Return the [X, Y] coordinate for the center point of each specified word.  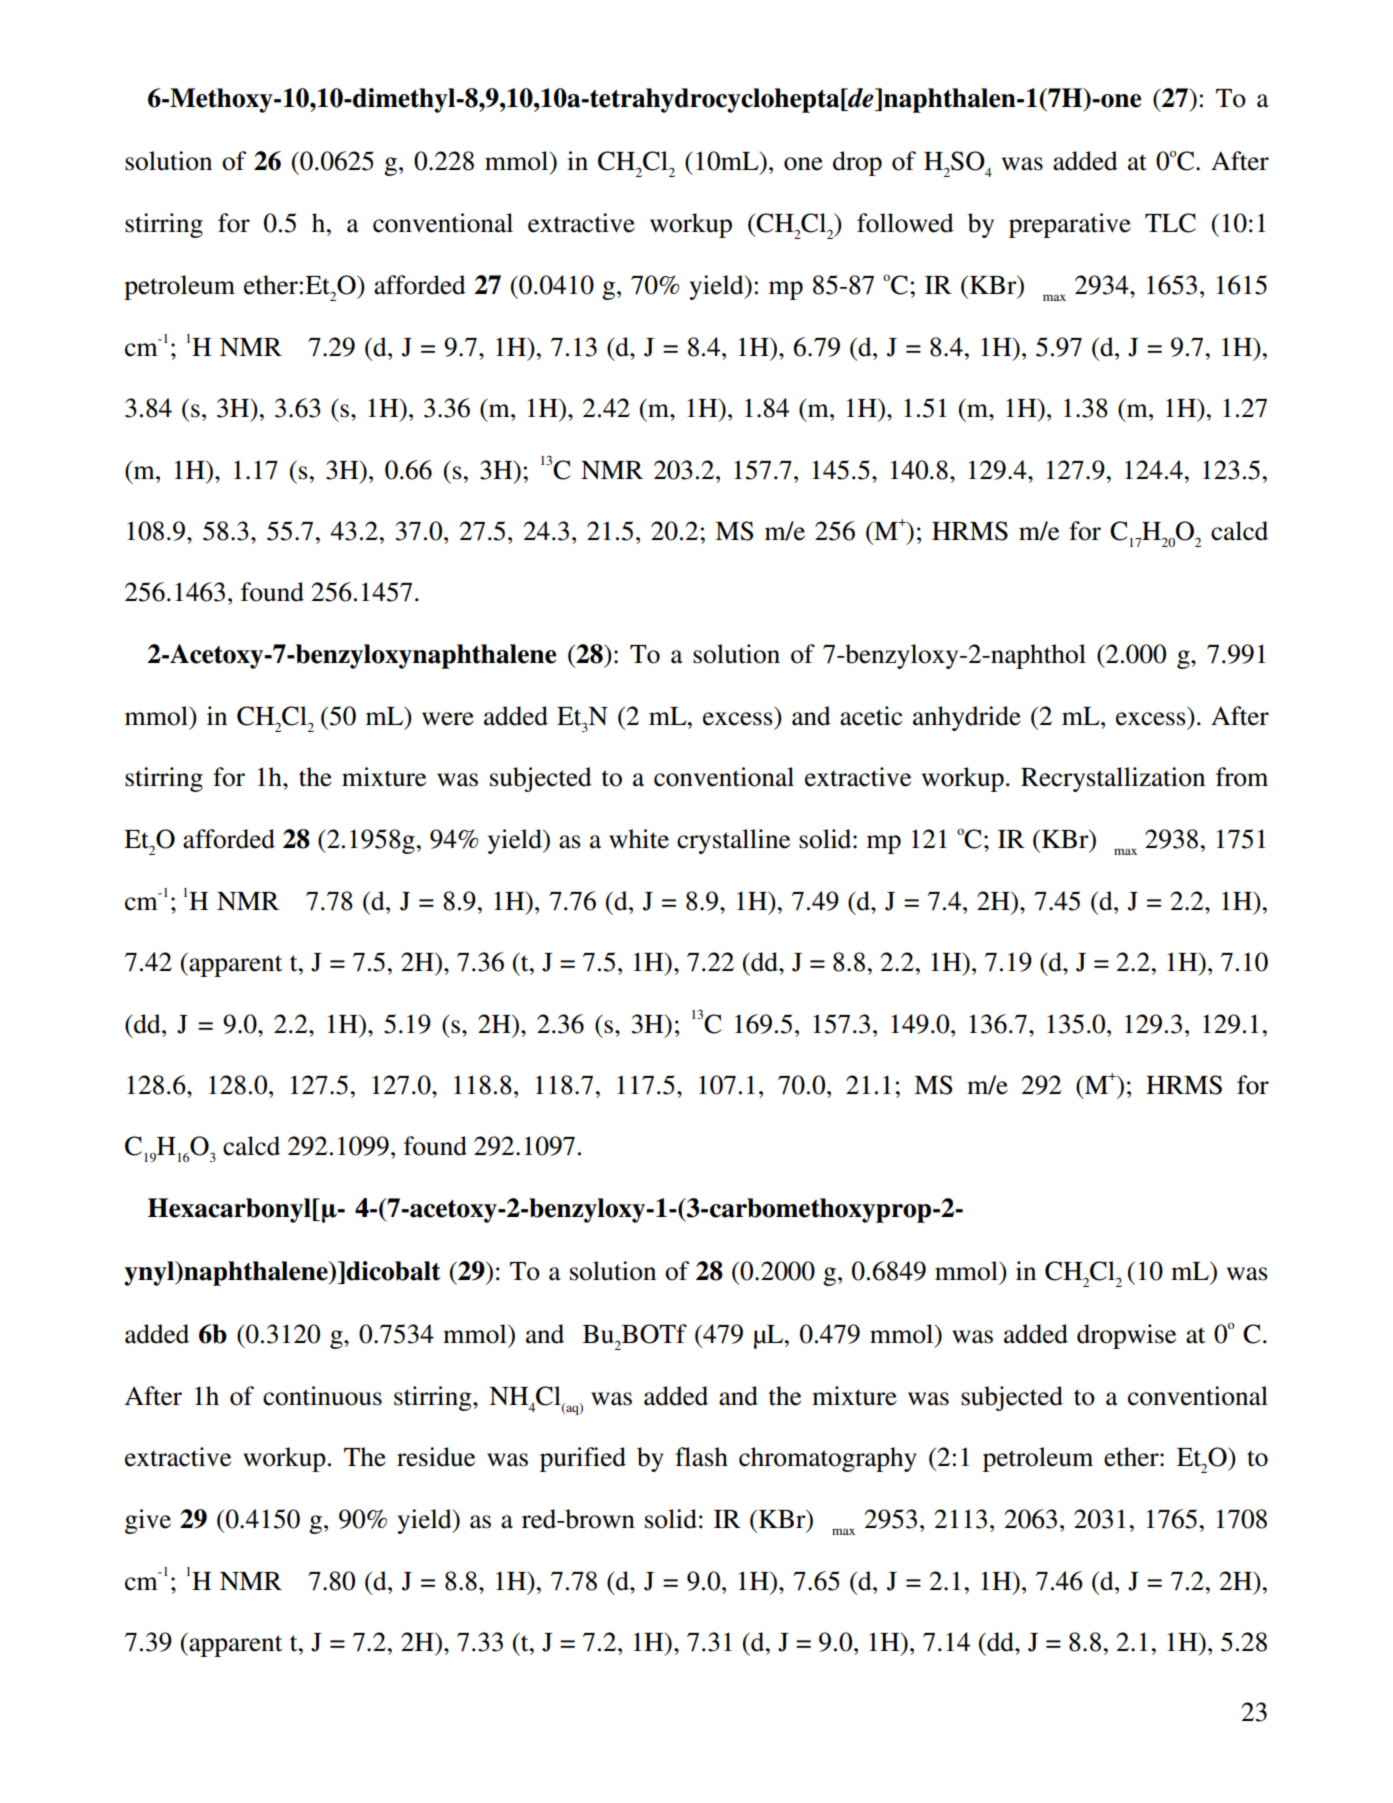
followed [905, 223]
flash [701, 1457]
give [148, 1521]
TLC [1170, 223]
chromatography [828, 1459]
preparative [1070, 225]
